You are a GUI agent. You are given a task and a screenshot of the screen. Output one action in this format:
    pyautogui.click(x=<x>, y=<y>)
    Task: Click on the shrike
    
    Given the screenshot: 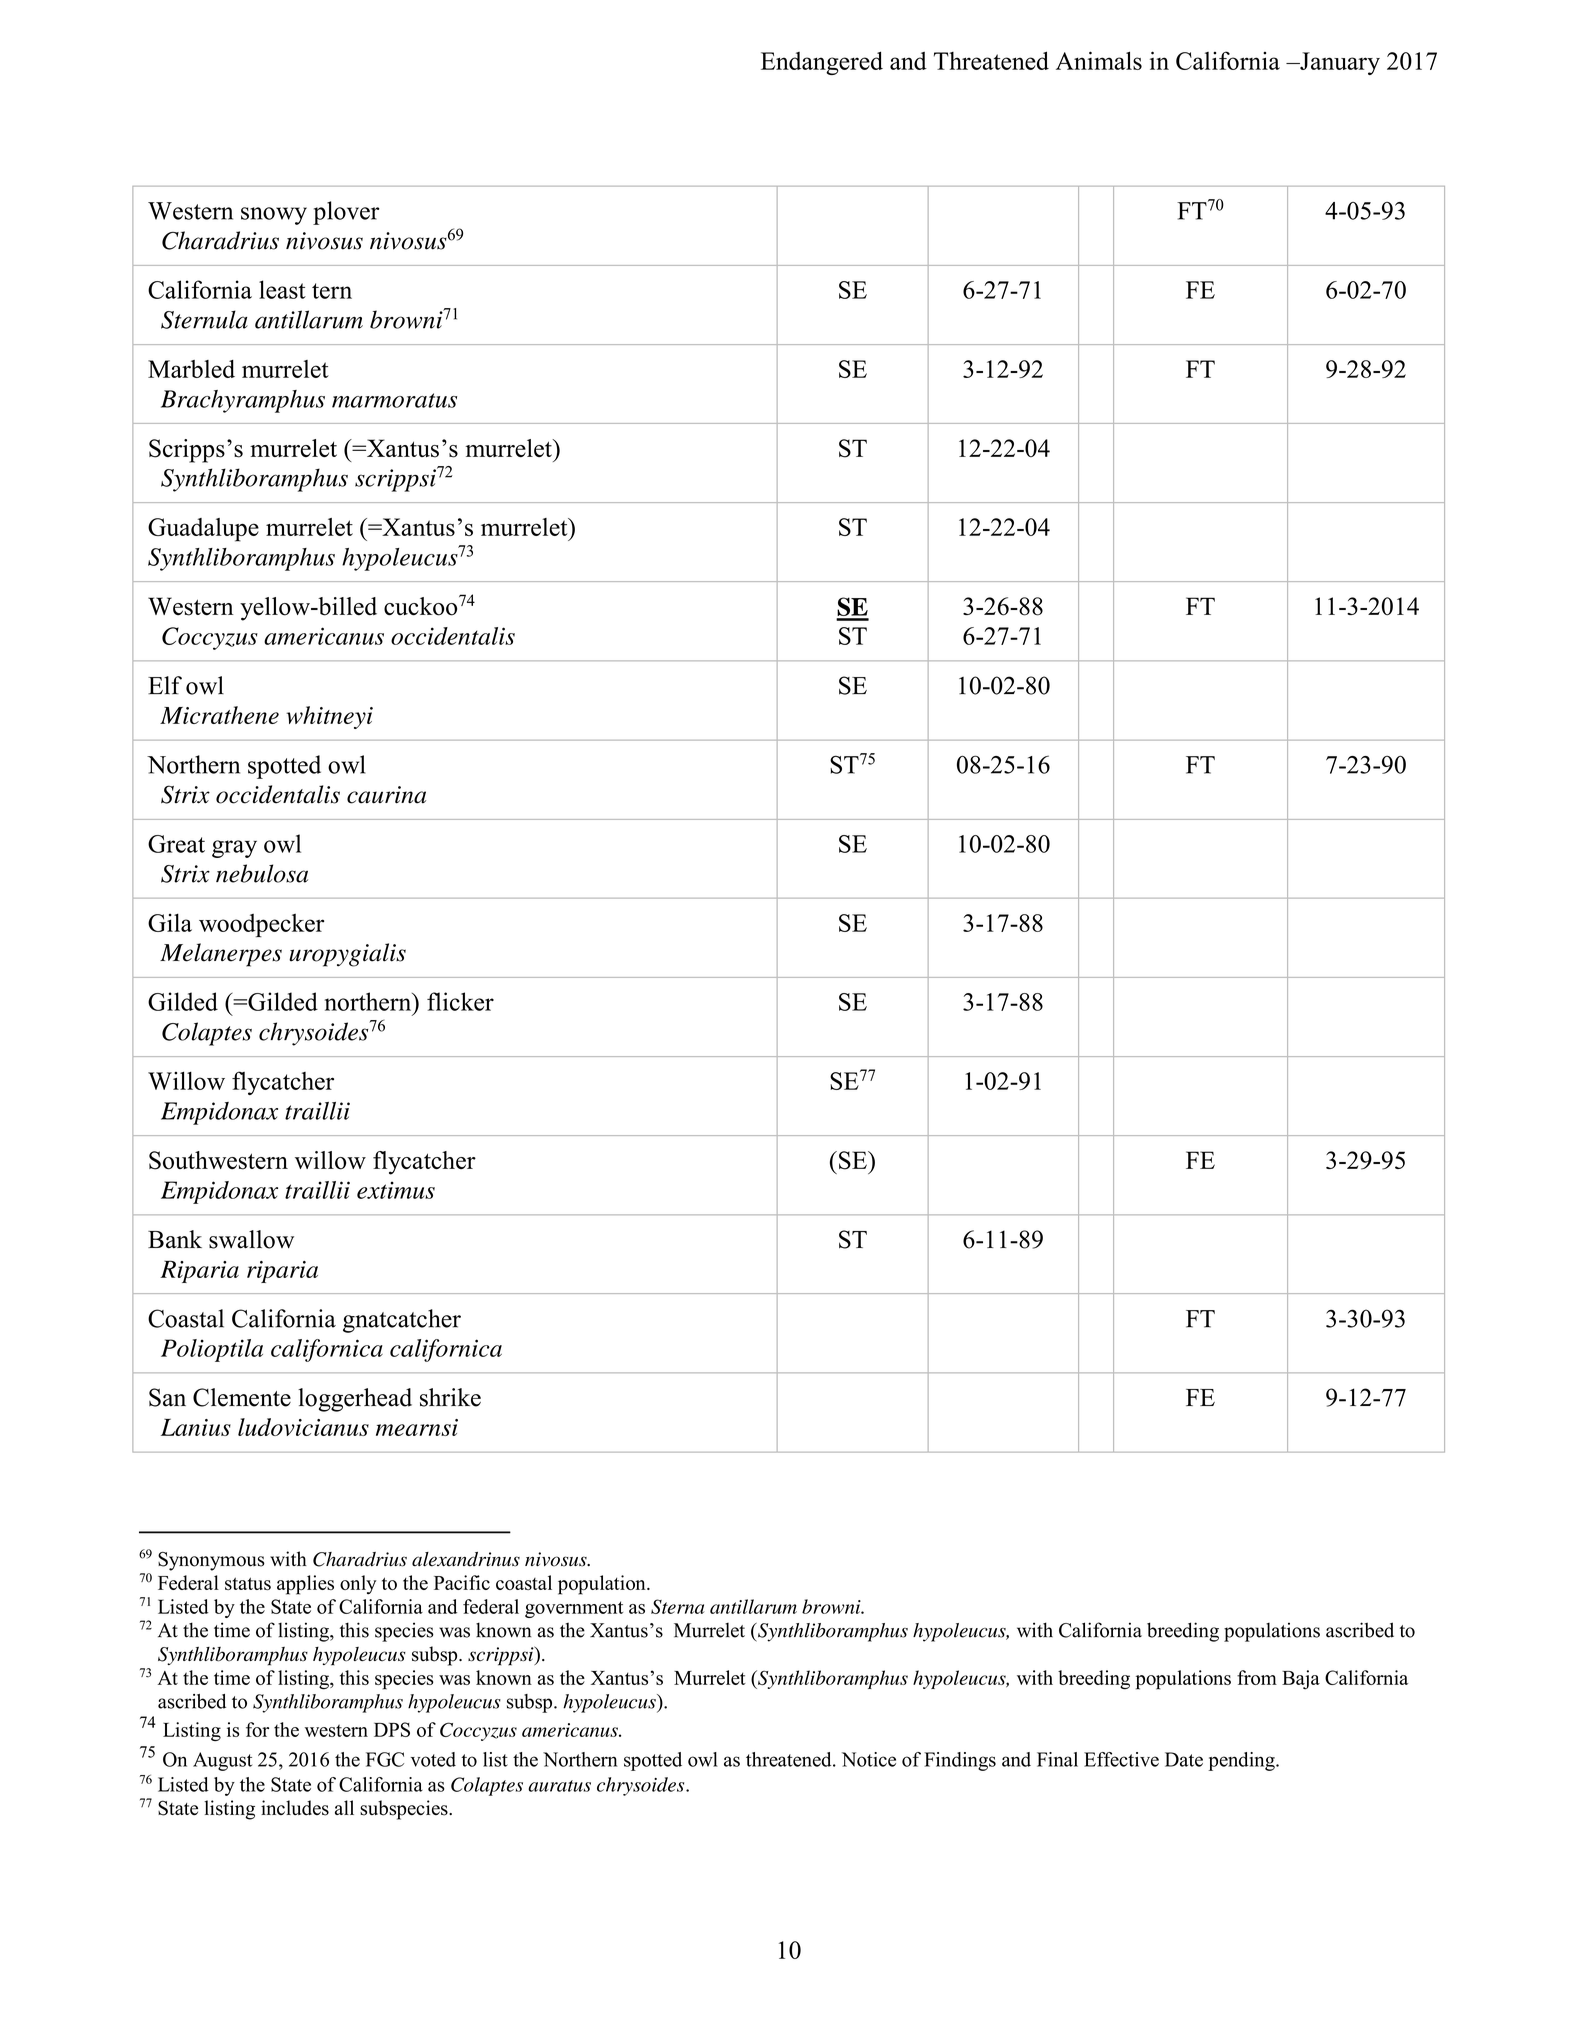 What is the action you would take?
    pyautogui.click(x=450, y=1397)
